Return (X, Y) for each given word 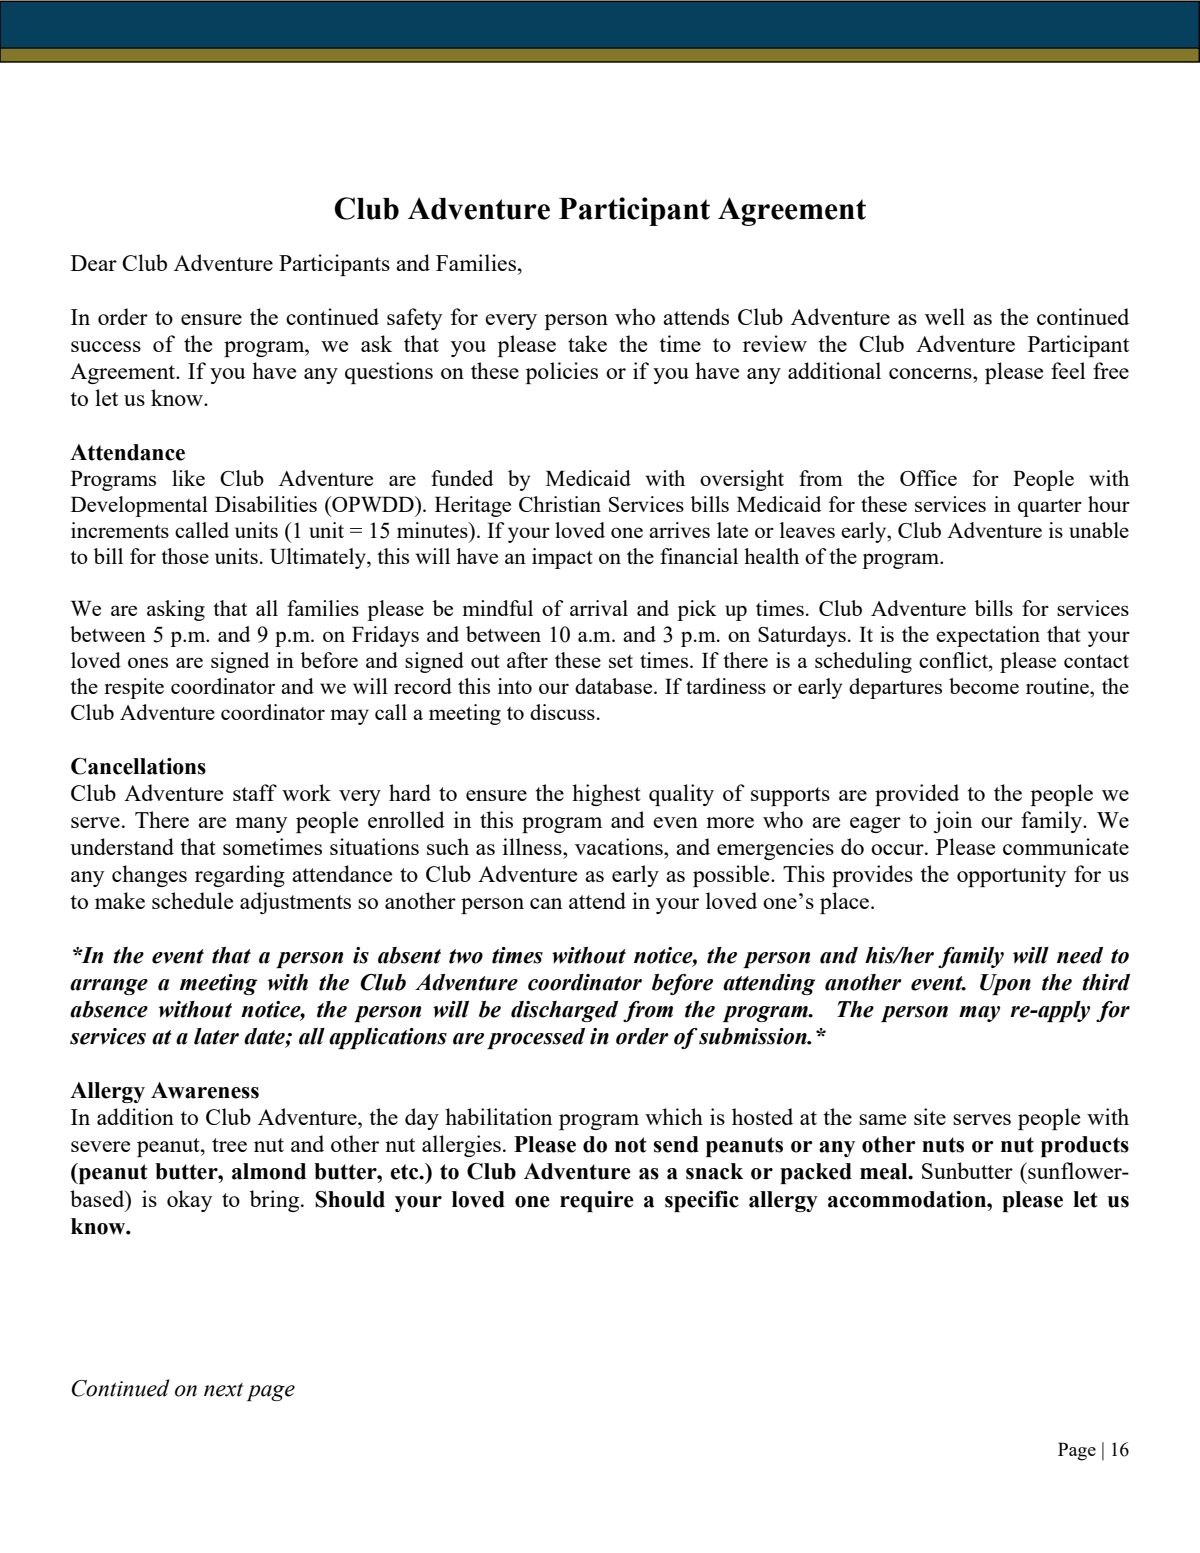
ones (148, 662)
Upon (1005, 984)
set (621, 661)
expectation (988, 636)
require (597, 1201)
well (945, 316)
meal (885, 1171)
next (223, 1390)
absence (109, 1009)
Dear (94, 263)
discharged (564, 1011)
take (587, 343)
